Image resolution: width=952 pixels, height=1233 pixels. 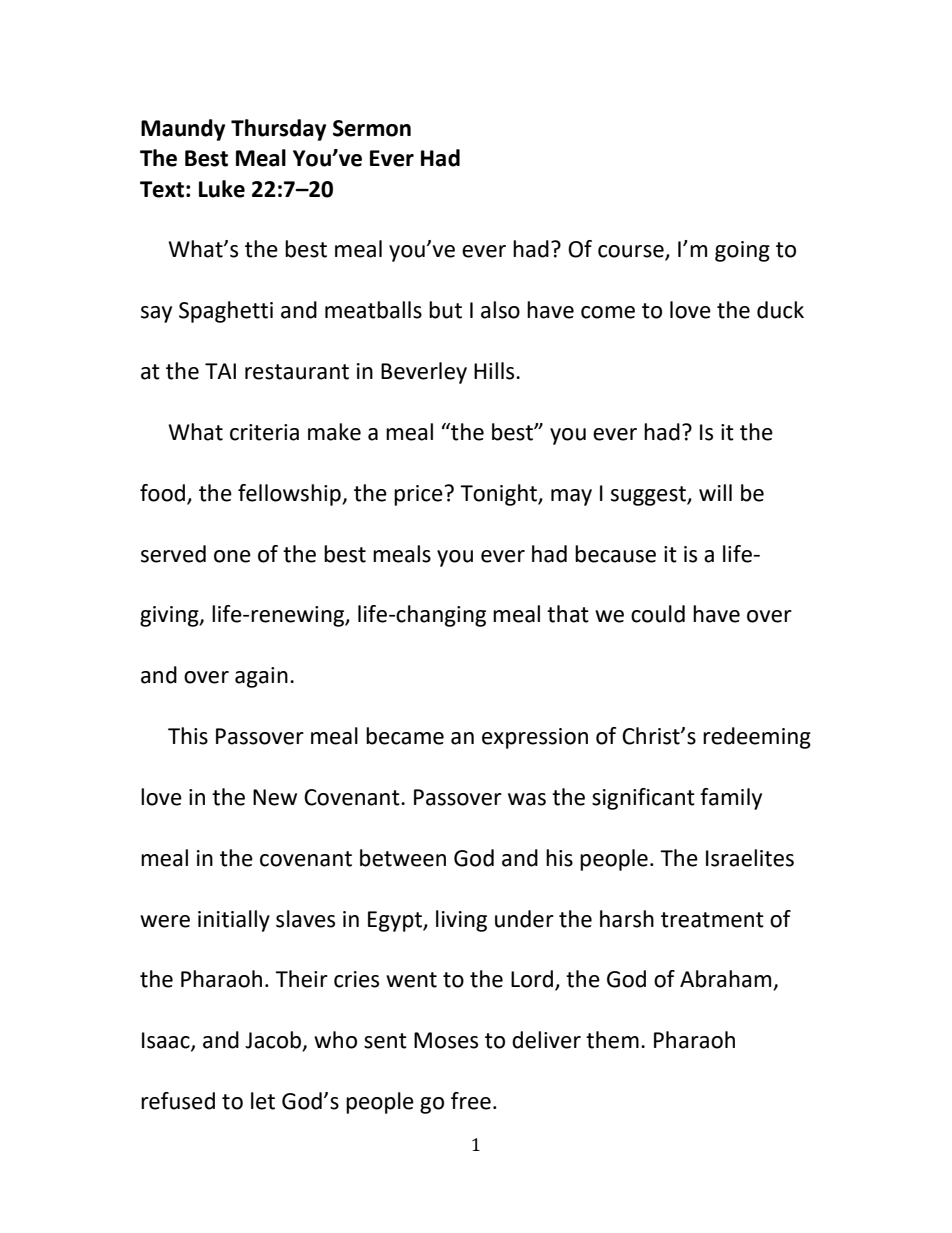 What do you see at coordinates (220, 371) in the screenshot?
I see `TAI` at bounding box center [220, 371].
